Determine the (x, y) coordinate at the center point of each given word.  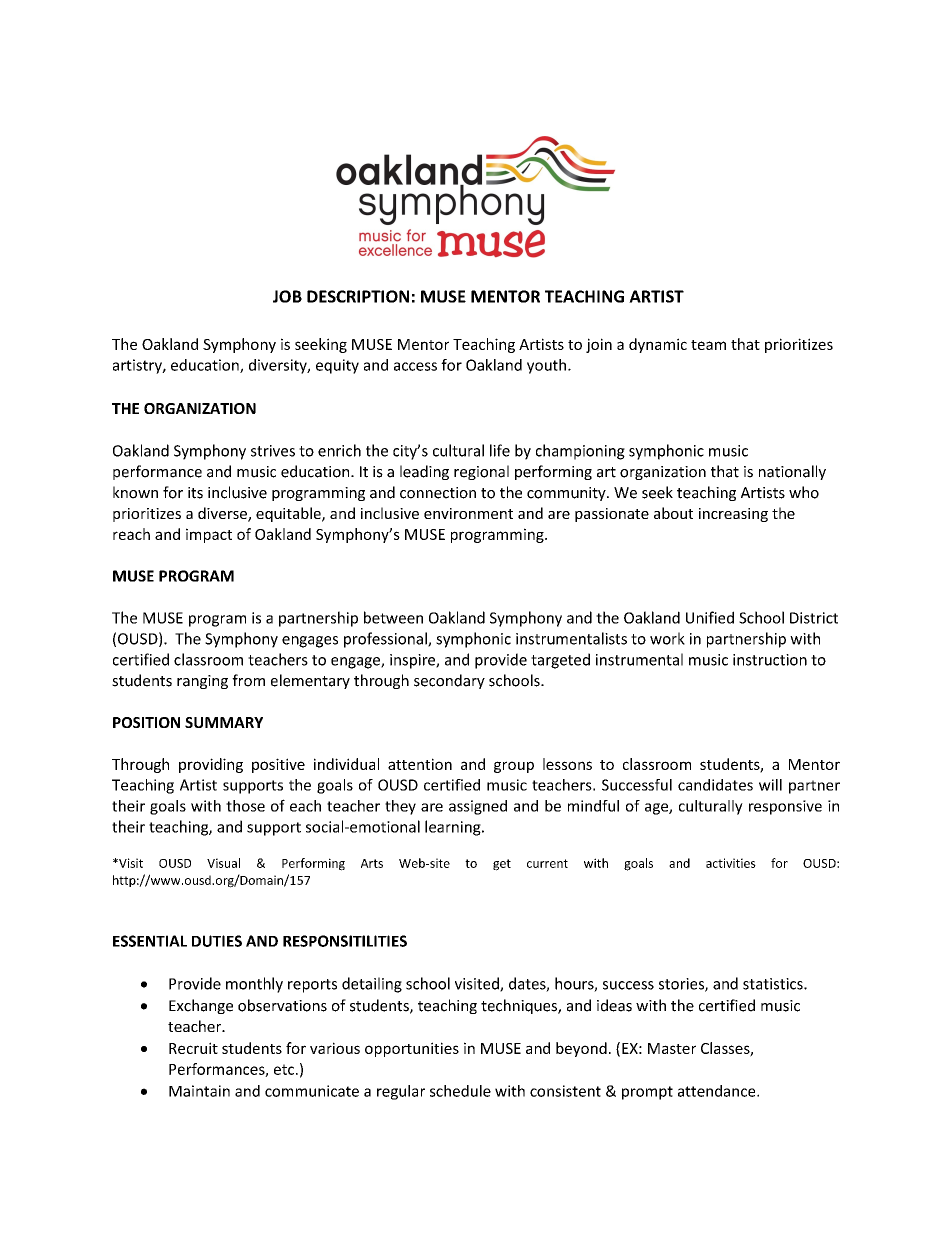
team (708, 345)
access (415, 366)
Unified (710, 617)
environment (468, 513)
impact (209, 535)
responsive (785, 807)
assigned (478, 807)
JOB (287, 296)
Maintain (199, 1091)
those (245, 806)
